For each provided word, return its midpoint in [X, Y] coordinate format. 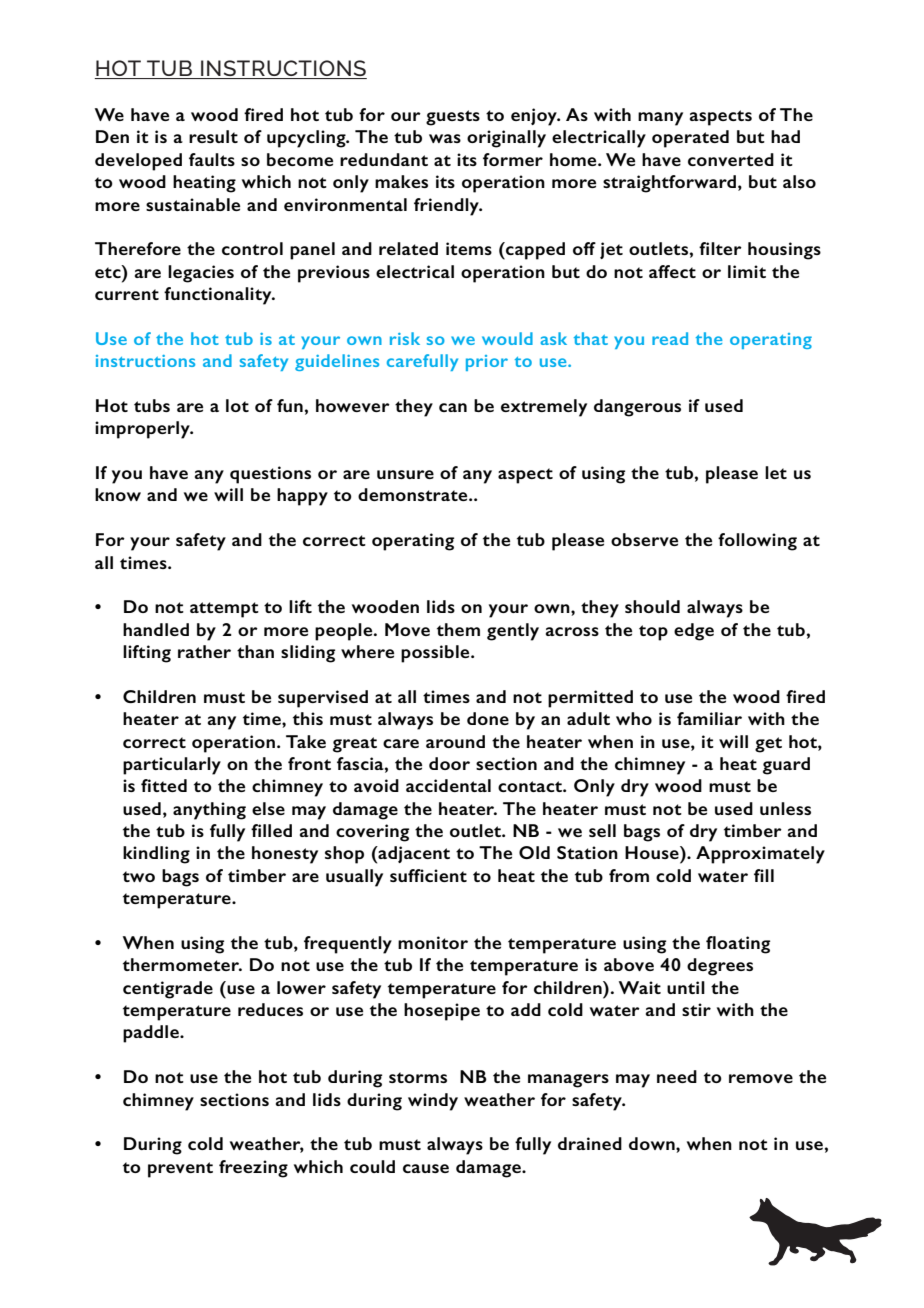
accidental [448, 785]
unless [785, 808]
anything [209, 811]
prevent [180, 1170]
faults [212, 159]
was [445, 138]
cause [426, 1168]
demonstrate [414, 494]
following [757, 542]
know [118, 494]
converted [731, 159]
